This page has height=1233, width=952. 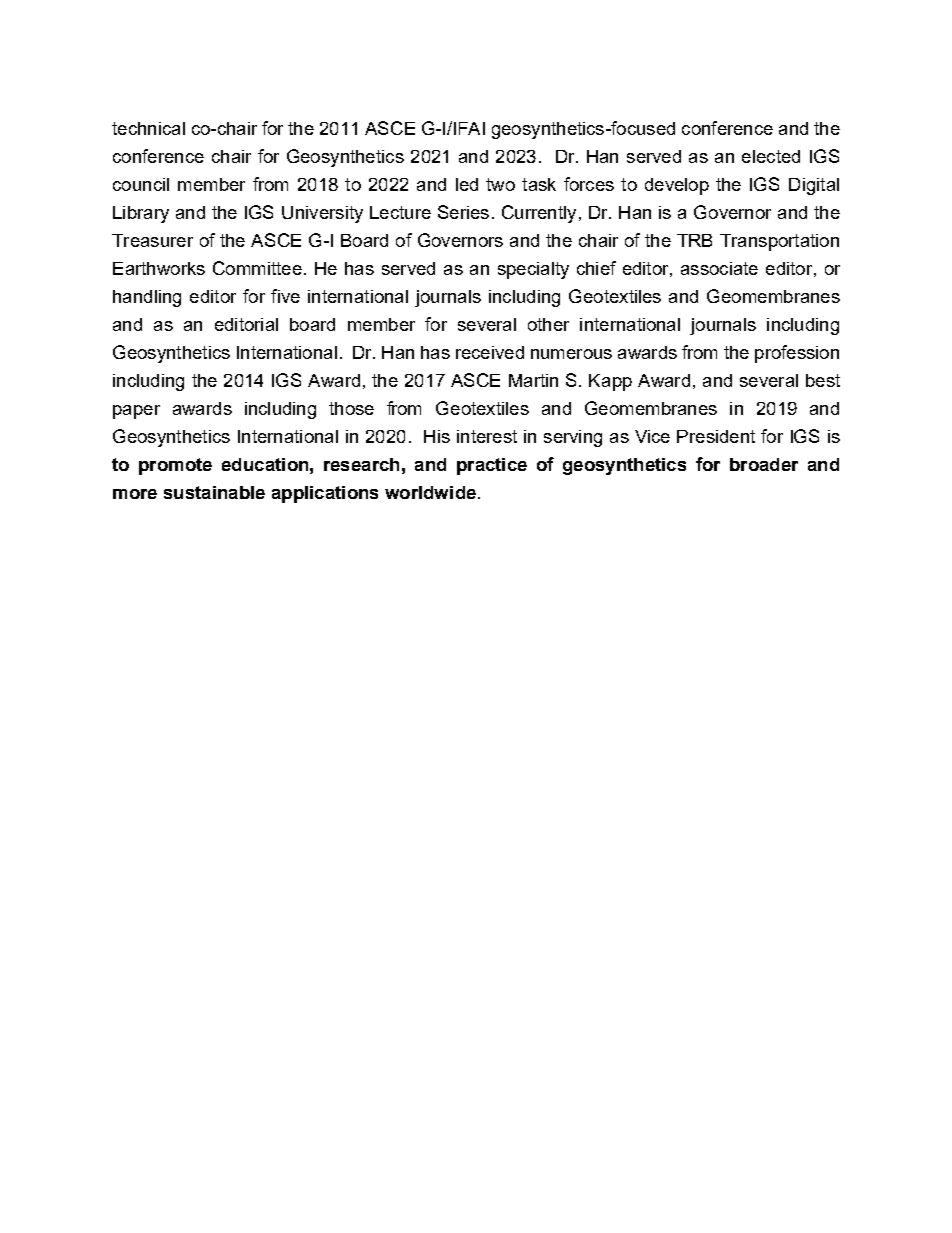 What do you see at coordinates (771, 156) in the page?
I see `elected` at bounding box center [771, 156].
